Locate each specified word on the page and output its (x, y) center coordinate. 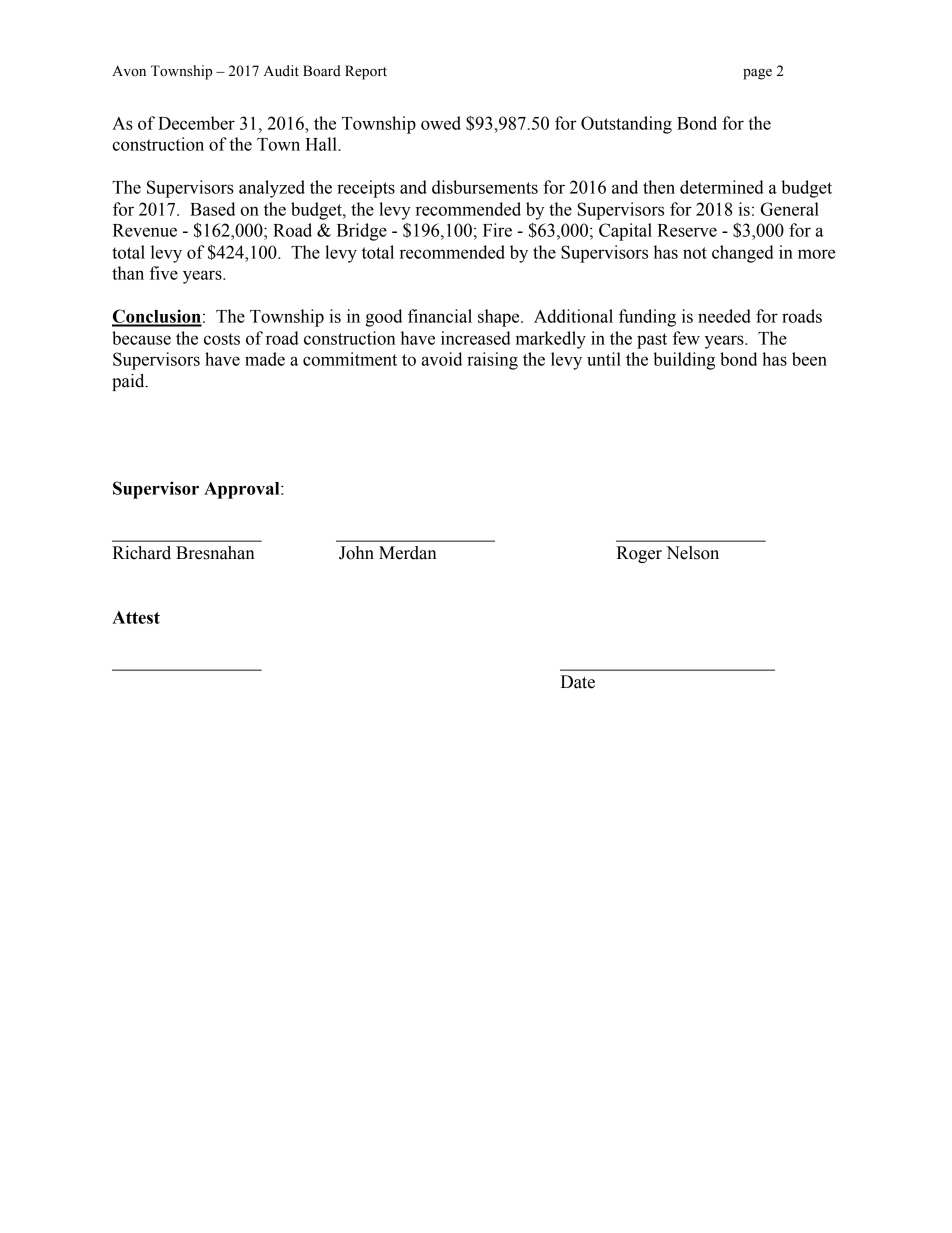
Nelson (692, 553)
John (356, 553)
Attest (136, 617)
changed (743, 254)
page (757, 74)
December (196, 123)
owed (441, 123)
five (164, 273)
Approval (243, 490)
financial (440, 316)
